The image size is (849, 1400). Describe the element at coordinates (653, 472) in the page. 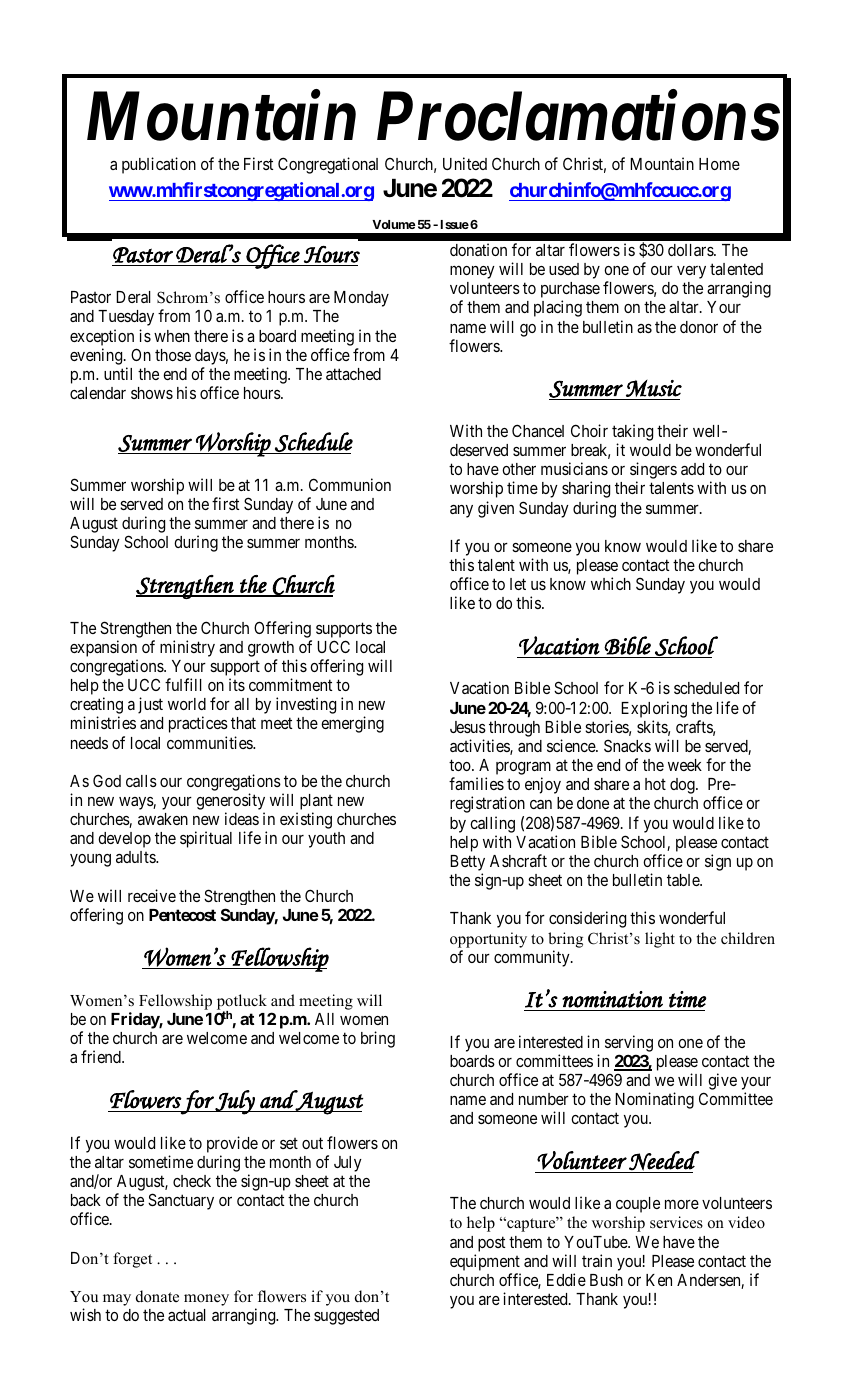

I see `singers` at that location.
